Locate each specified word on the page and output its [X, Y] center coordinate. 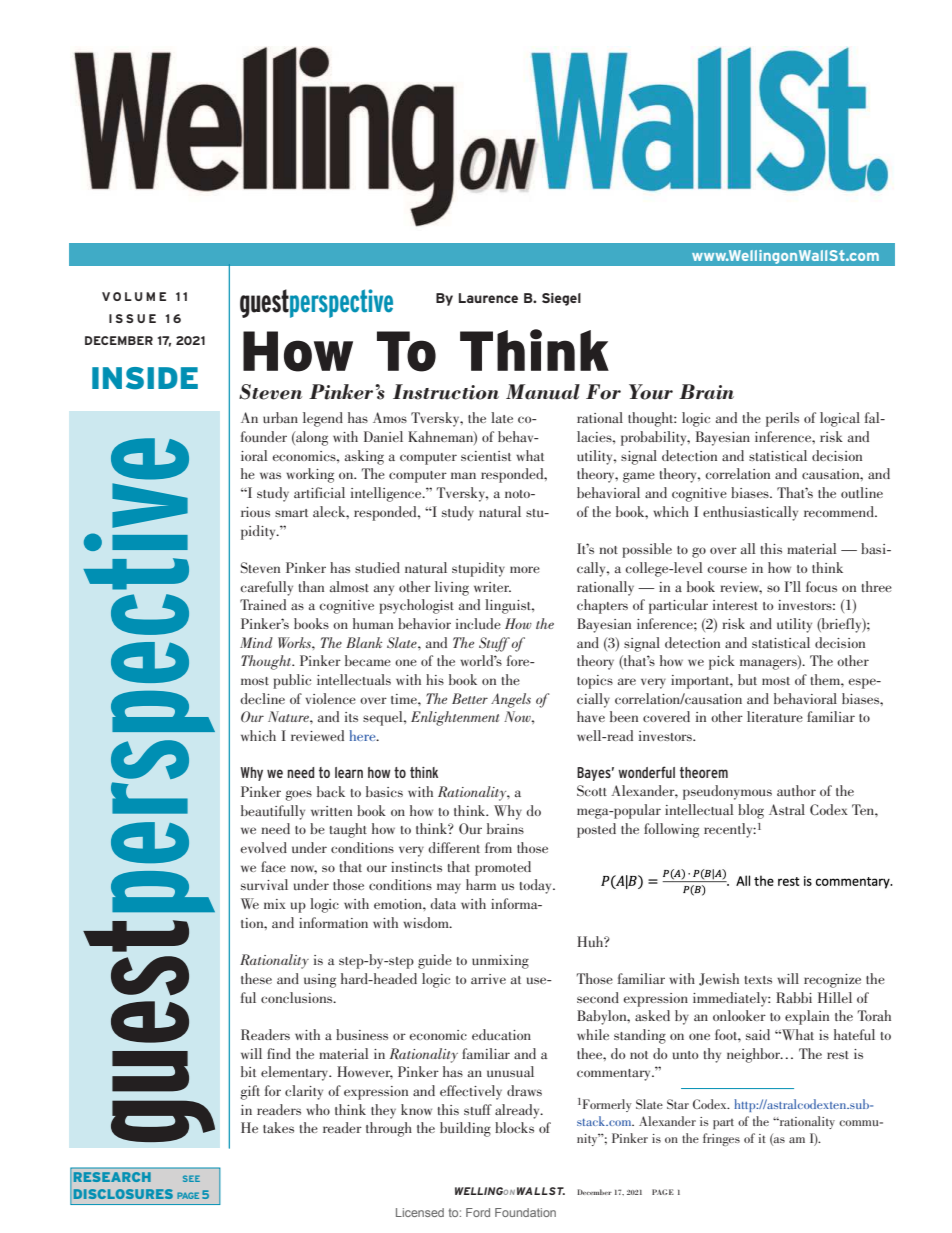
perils [782, 419]
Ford [478, 1212]
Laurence [488, 298]
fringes [721, 1139]
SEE [191, 1178]
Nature [289, 716]
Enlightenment [455, 718]
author [796, 790]
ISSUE [132, 318]
